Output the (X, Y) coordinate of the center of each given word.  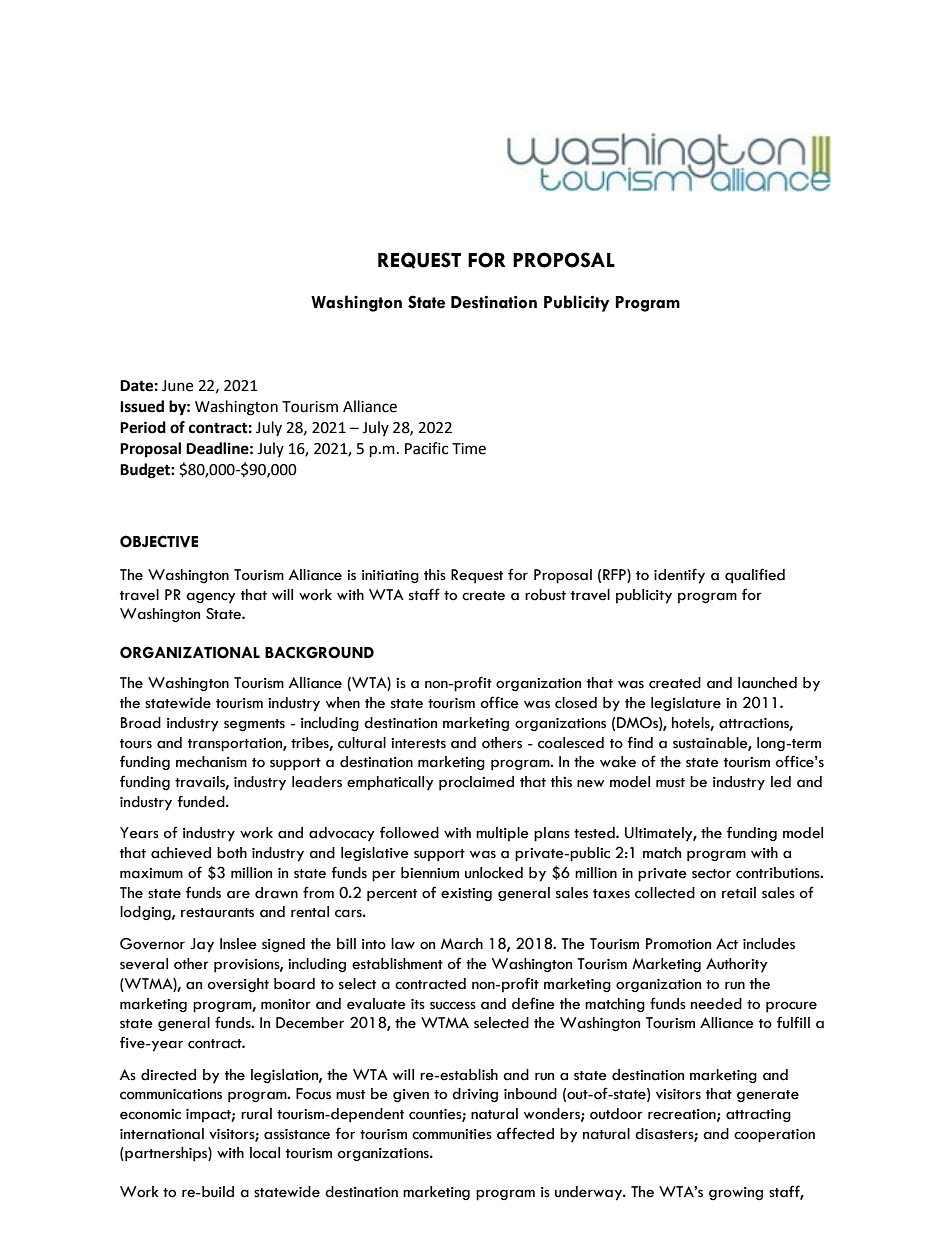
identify (679, 576)
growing (736, 1194)
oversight (238, 985)
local (265, 1153)
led (781, 782)
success (453, 1005)
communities (452, 1134)
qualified (755, 576)
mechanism (211, 762)
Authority (736, 965)
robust (545, 595)
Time (469, 449)
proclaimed (476, 783)
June (177, 386)
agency (210, 598)
